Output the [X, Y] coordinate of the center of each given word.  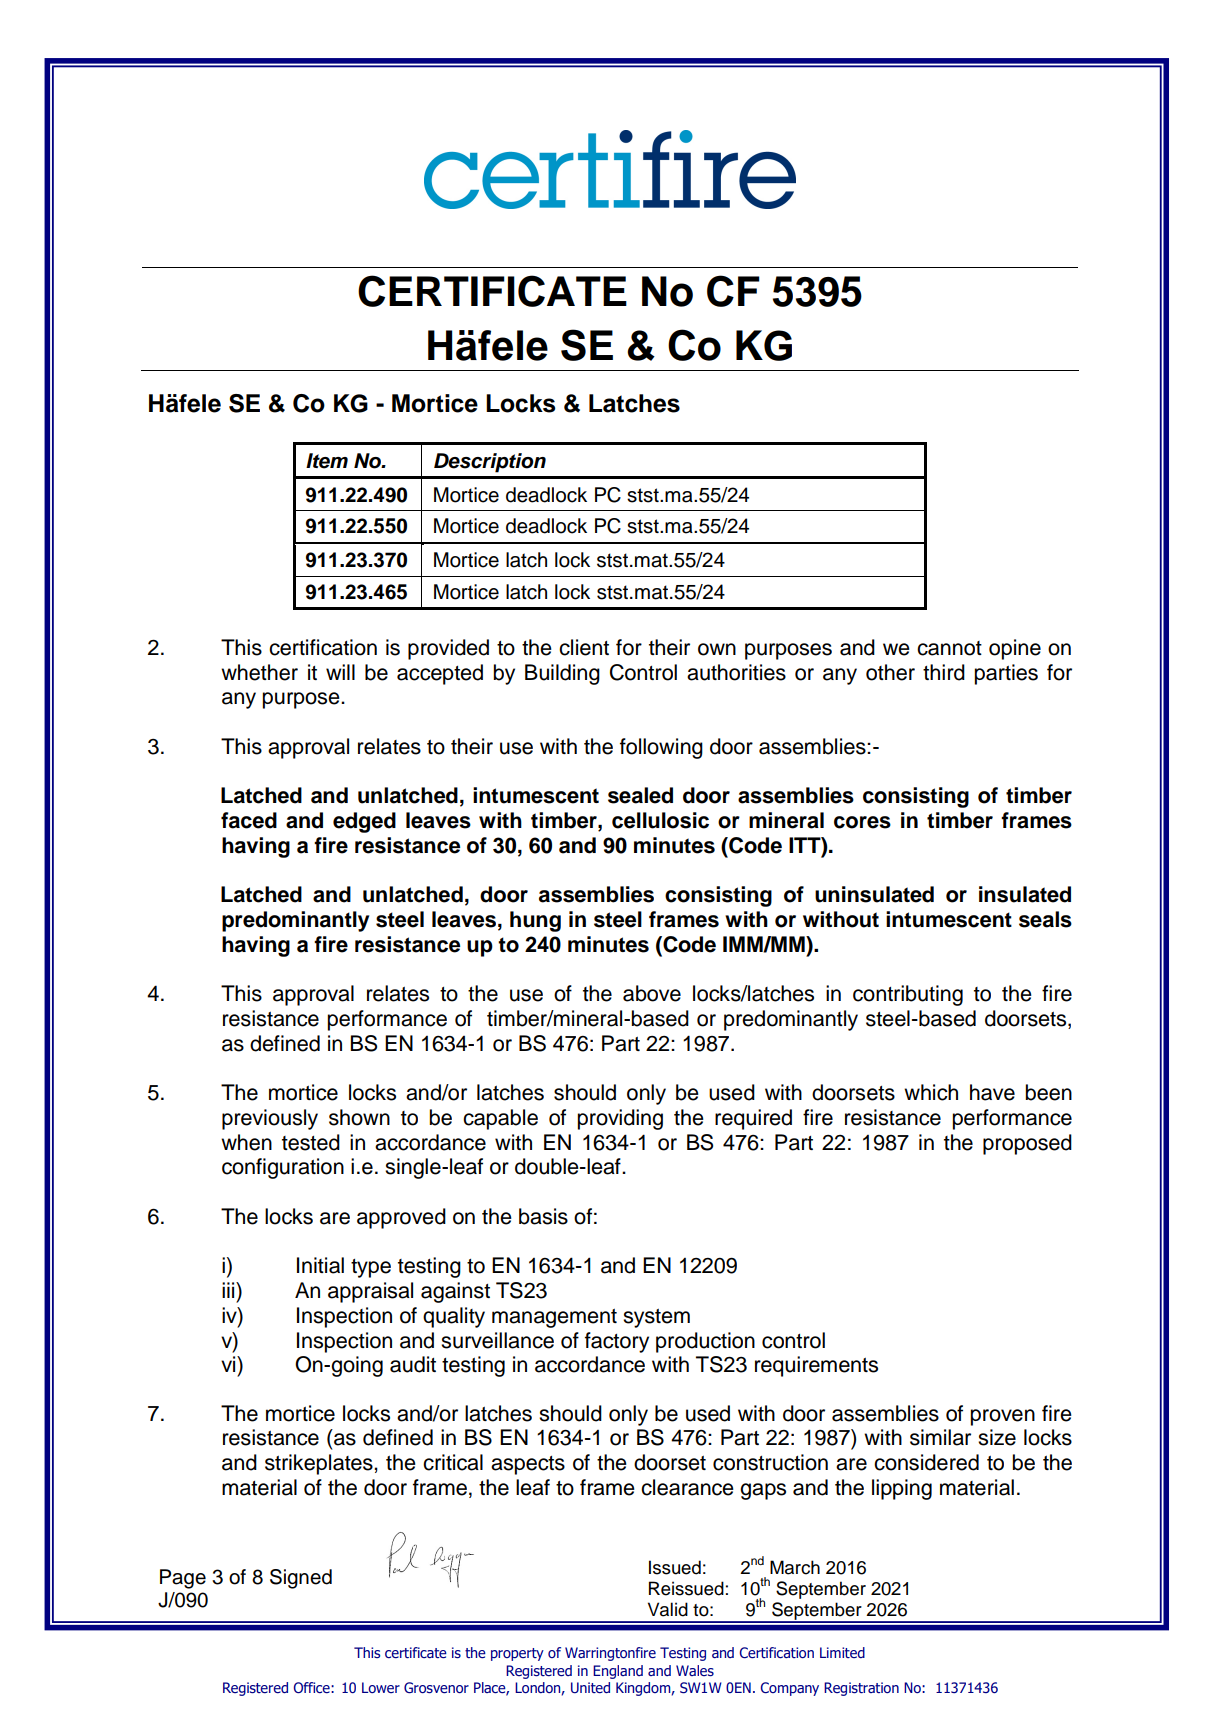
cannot [949, 648]
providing [620, 1119]
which [931, 1092]
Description [490, 463]
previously [270, 1119]
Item [327, 461]
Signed [301, 1579]
